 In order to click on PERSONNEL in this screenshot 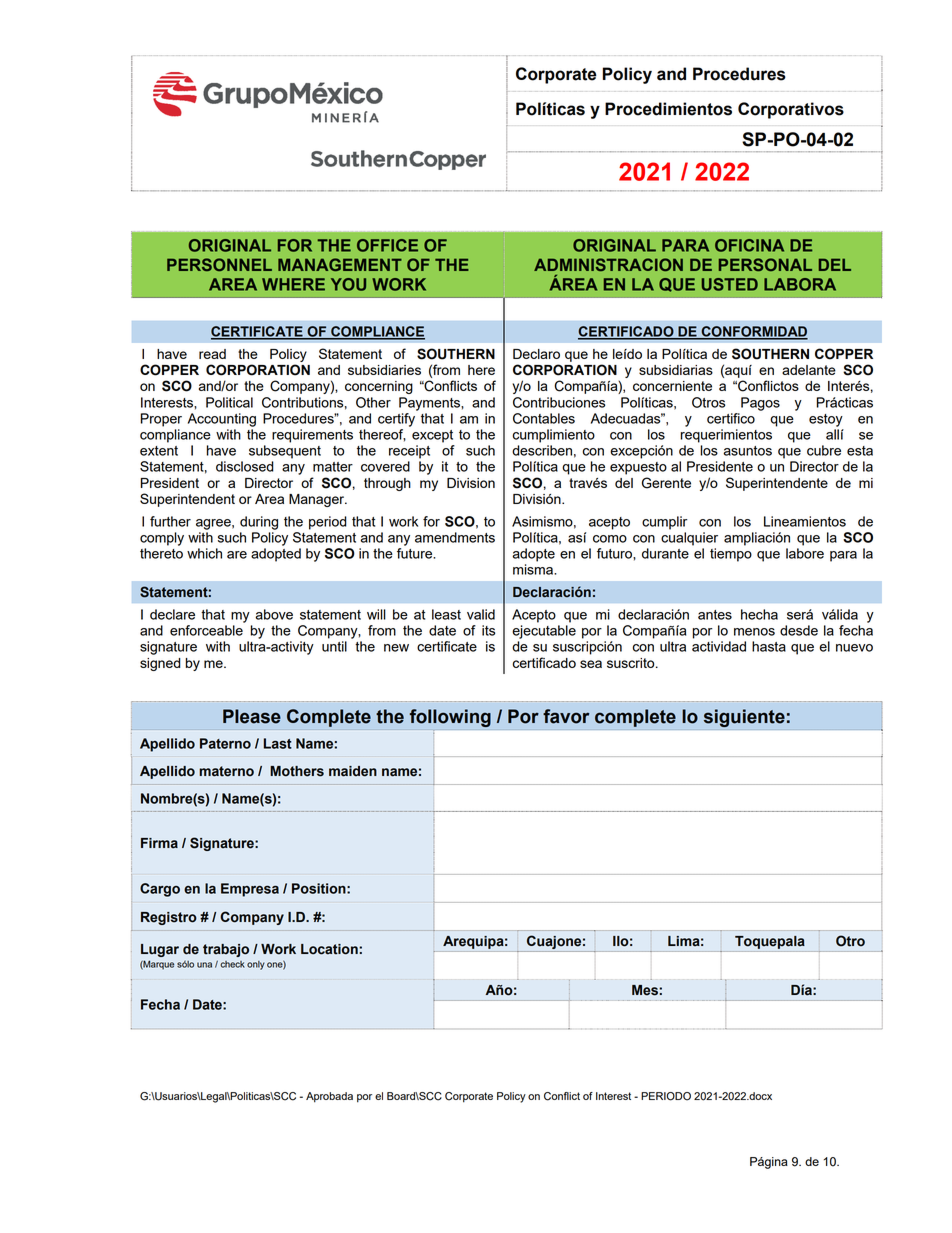, I will do `click(219, 264)`.
